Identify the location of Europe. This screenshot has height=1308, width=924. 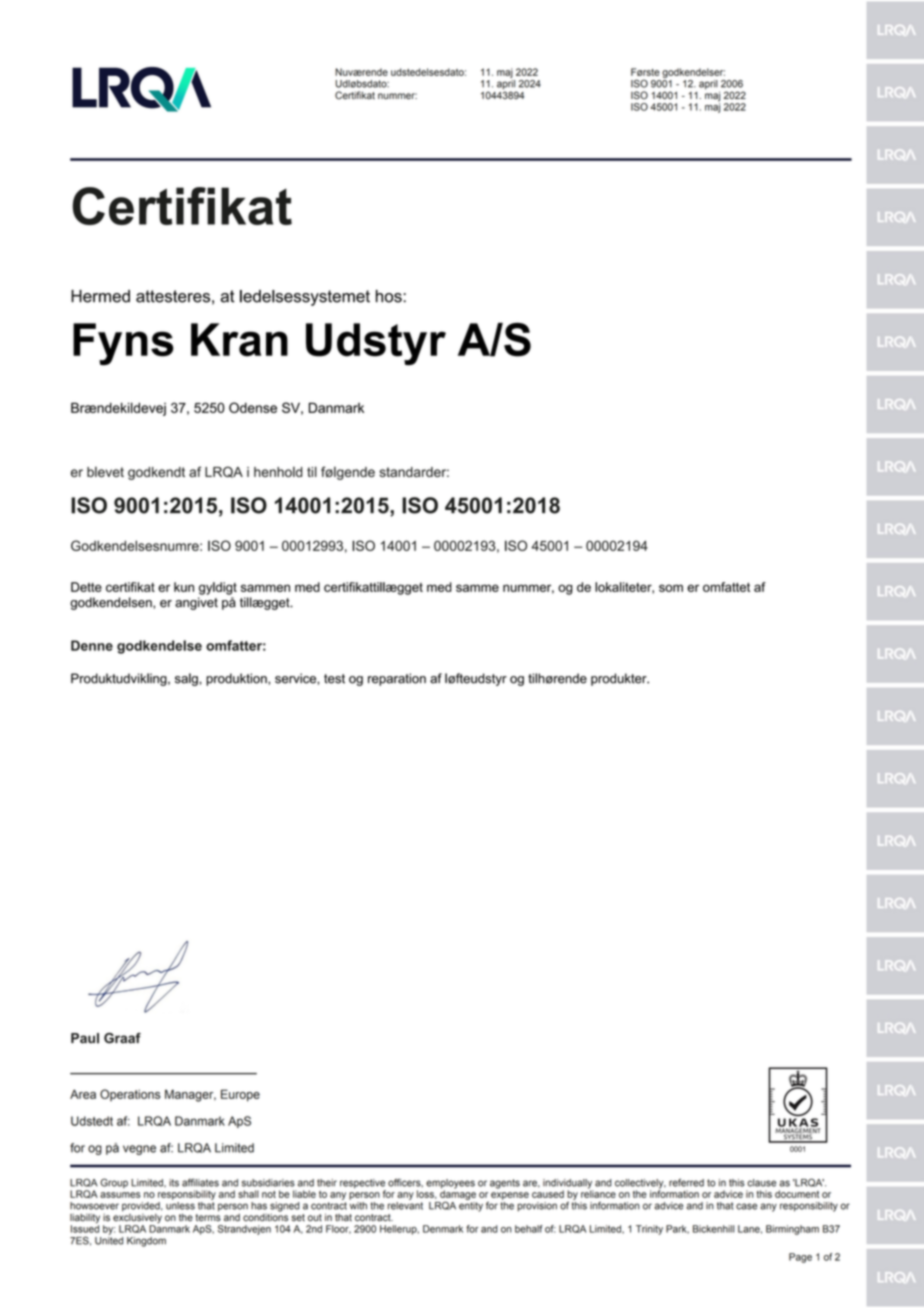
(240, 1095).
